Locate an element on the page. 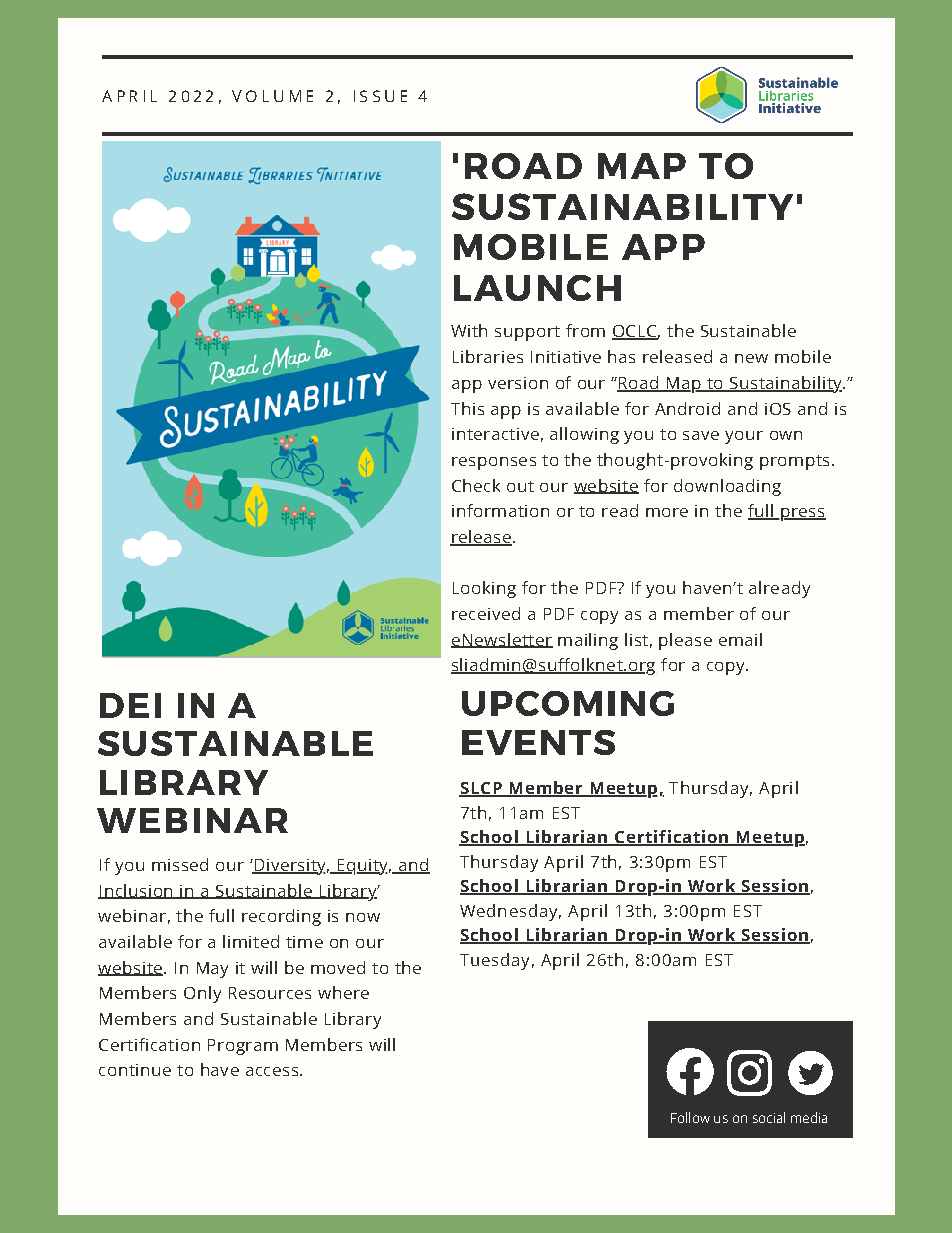 The width and height of the document is (952, 1233). access is located at coordinates (272, 1071).
